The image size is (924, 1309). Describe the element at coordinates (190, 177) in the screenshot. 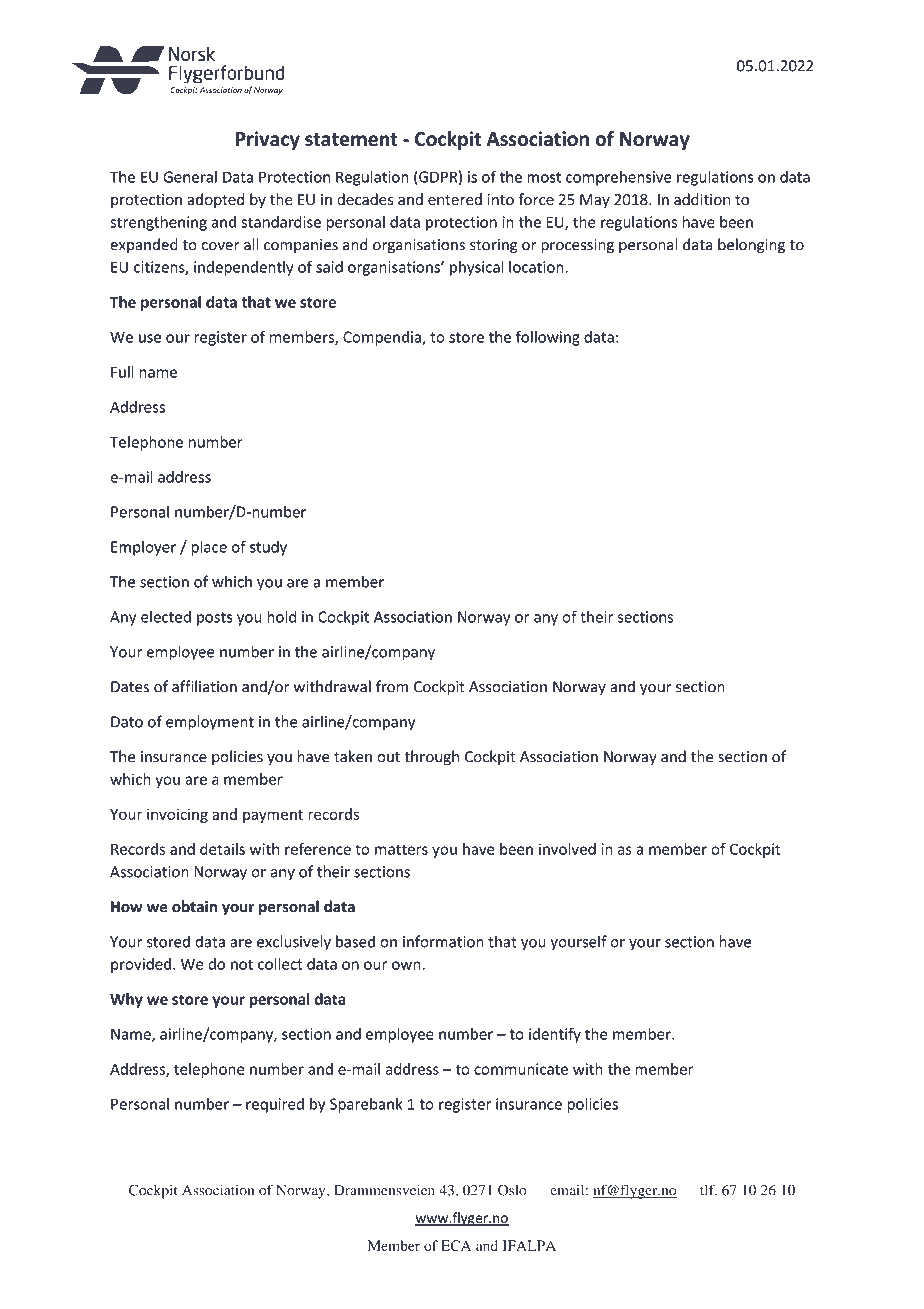

I see `General` at that location.
